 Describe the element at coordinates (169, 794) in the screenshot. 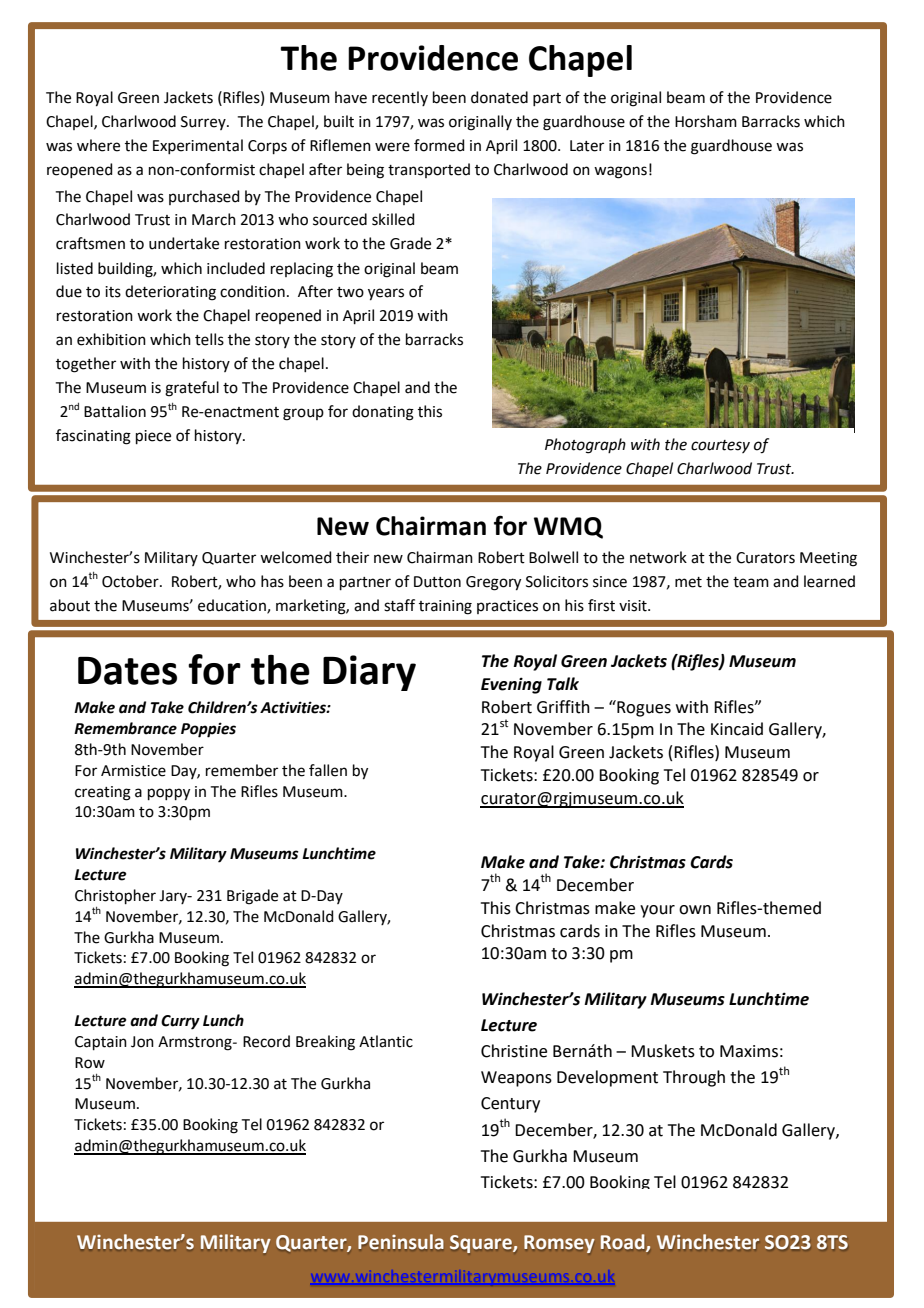

I see `poppy` at that location.
